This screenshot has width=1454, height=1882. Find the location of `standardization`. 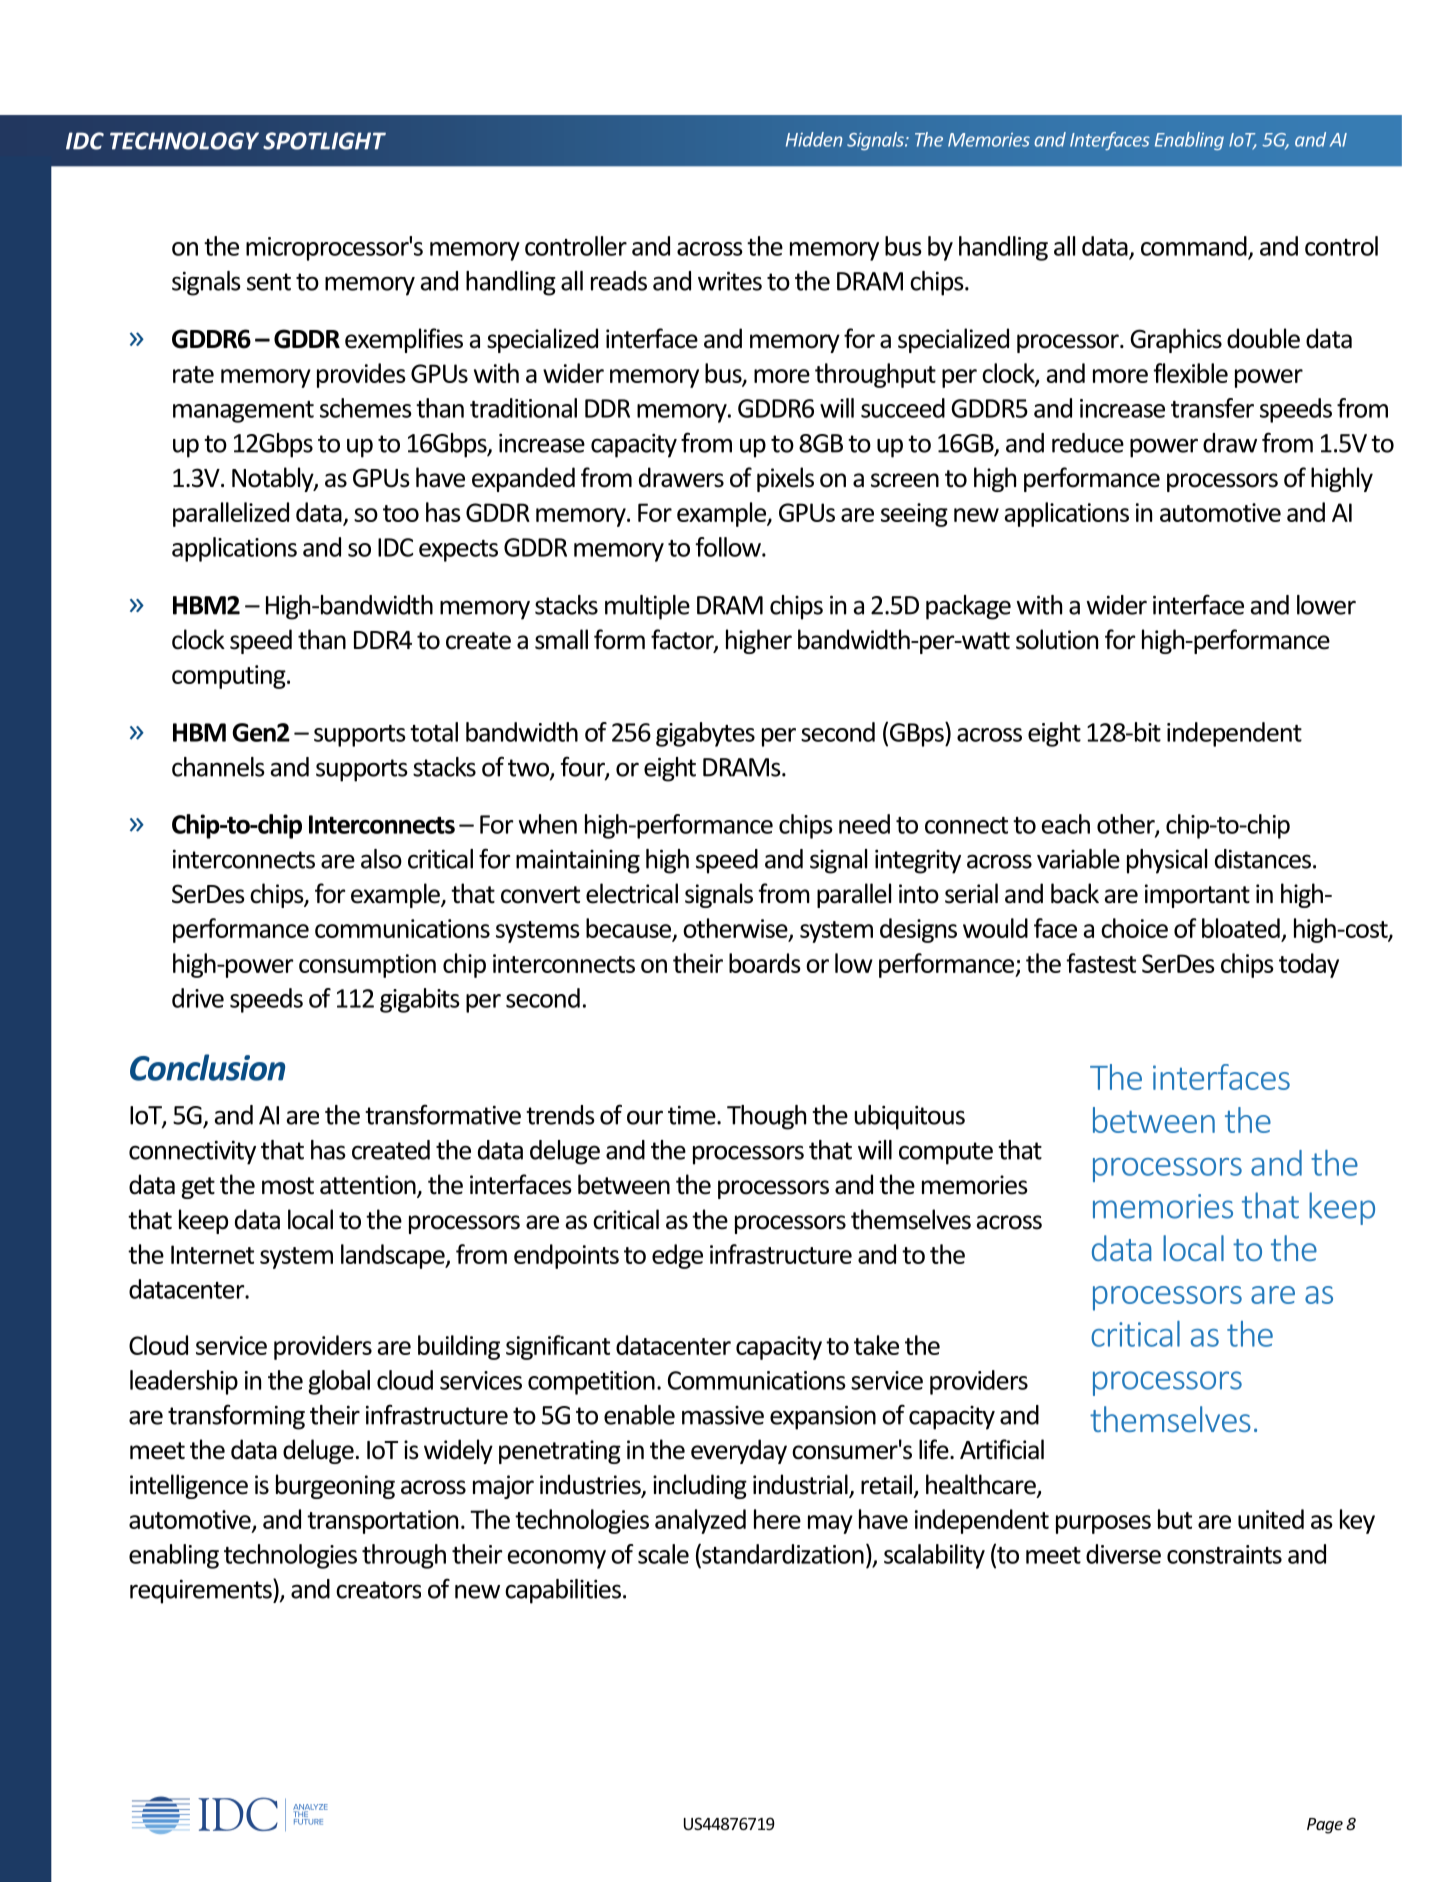

standardization is located at coordinates (782, 1554).
